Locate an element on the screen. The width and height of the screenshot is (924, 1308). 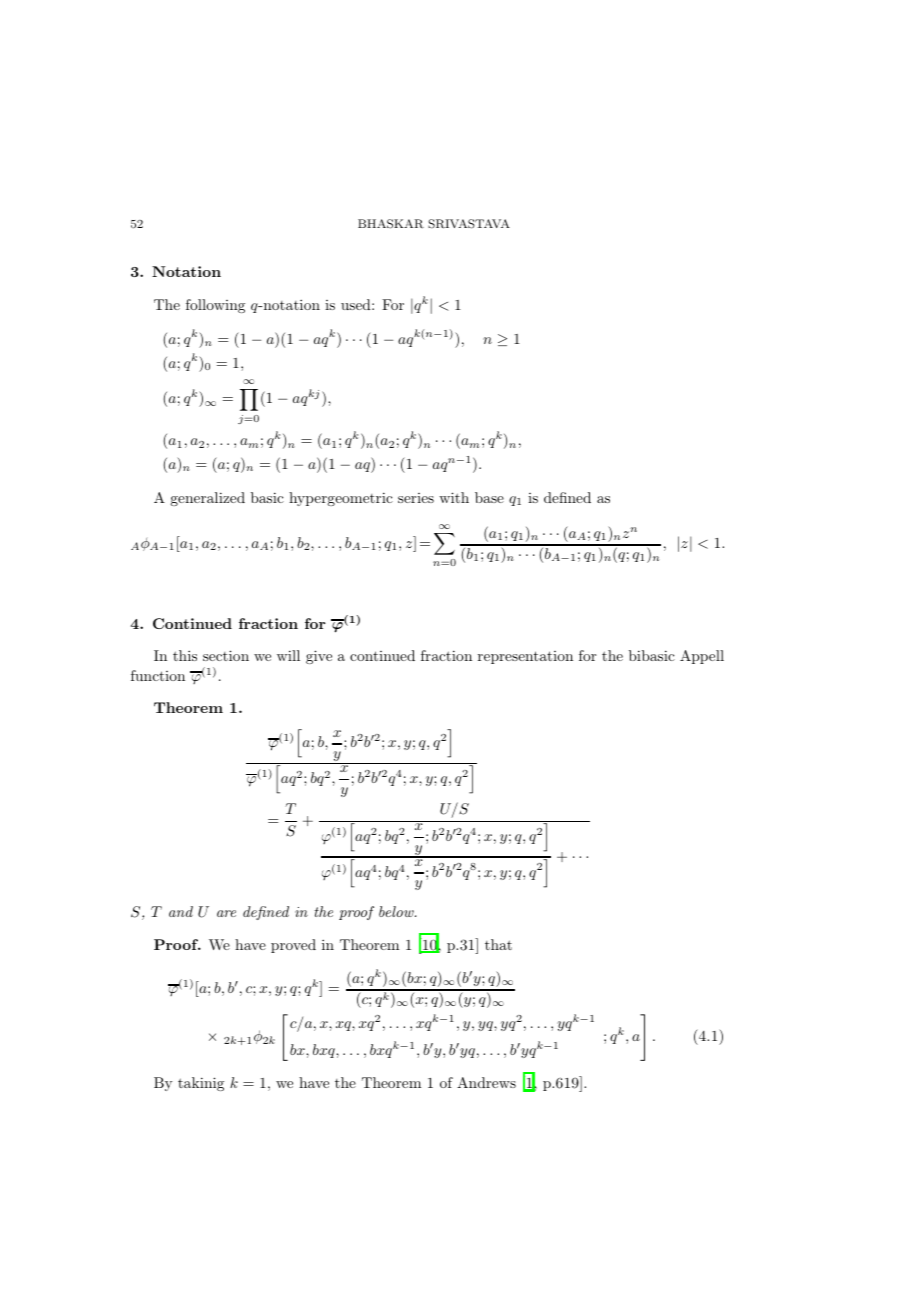
following is located at coordinates (215, 306).
